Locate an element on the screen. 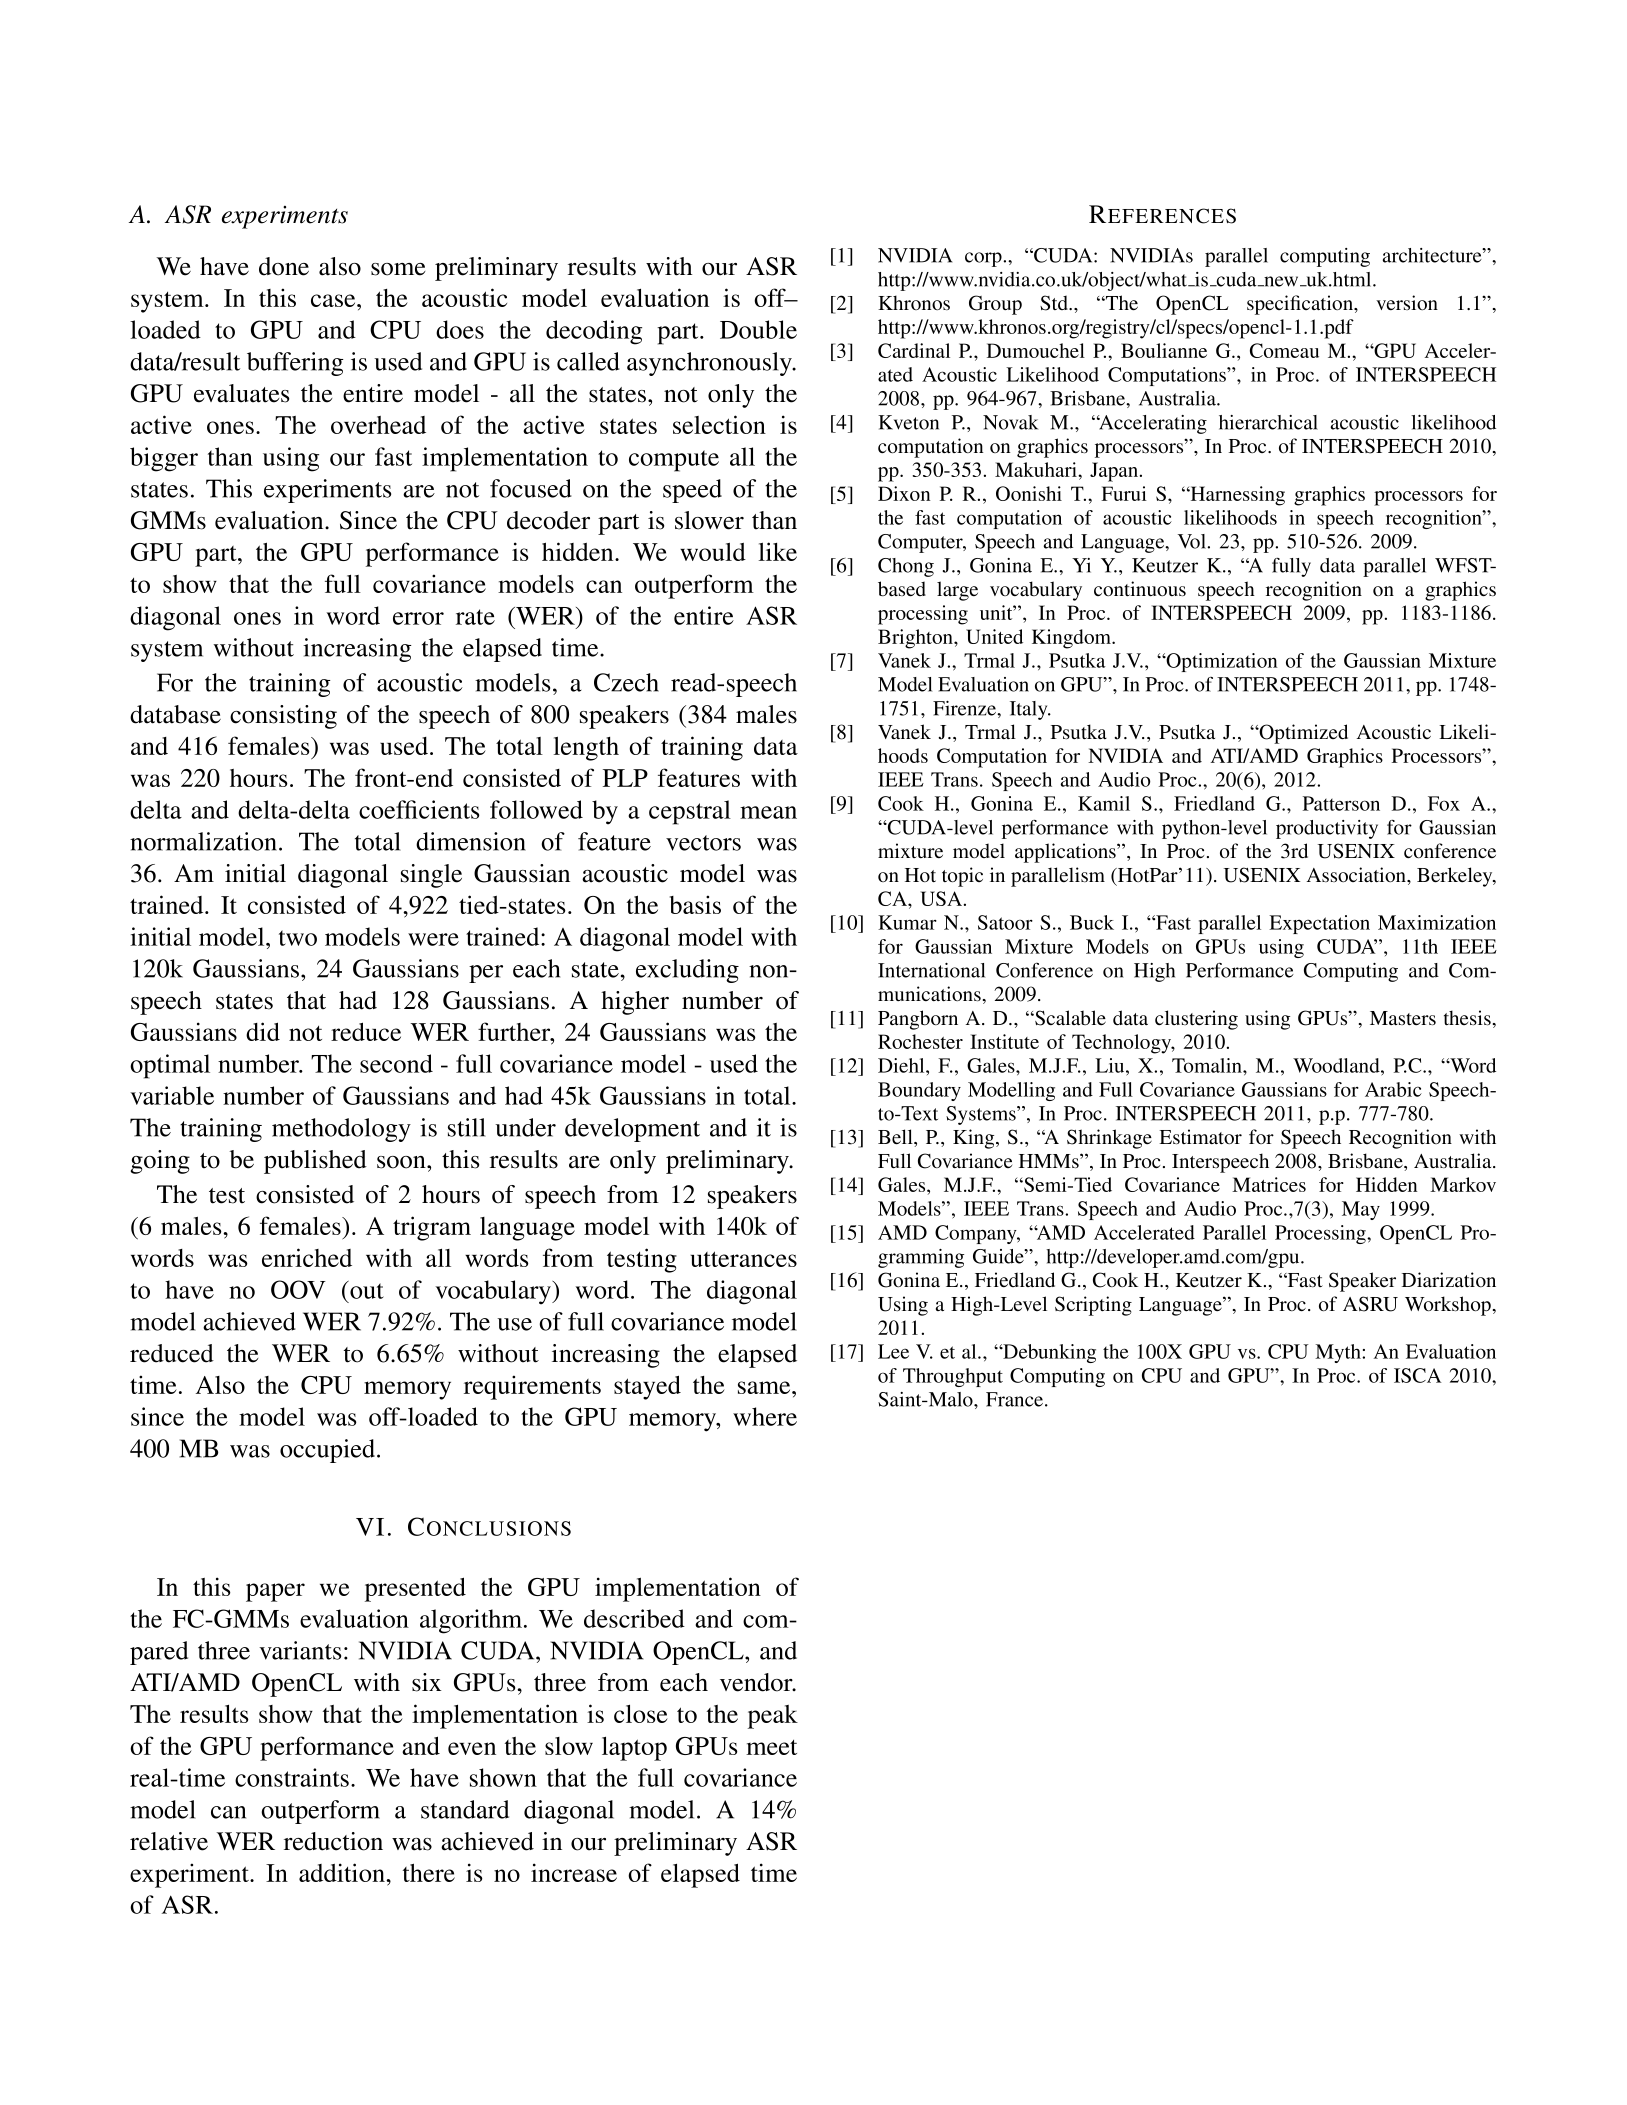 This screenshot has height=2105, width=1627. vendor is located at coordinates (757, 1682).
